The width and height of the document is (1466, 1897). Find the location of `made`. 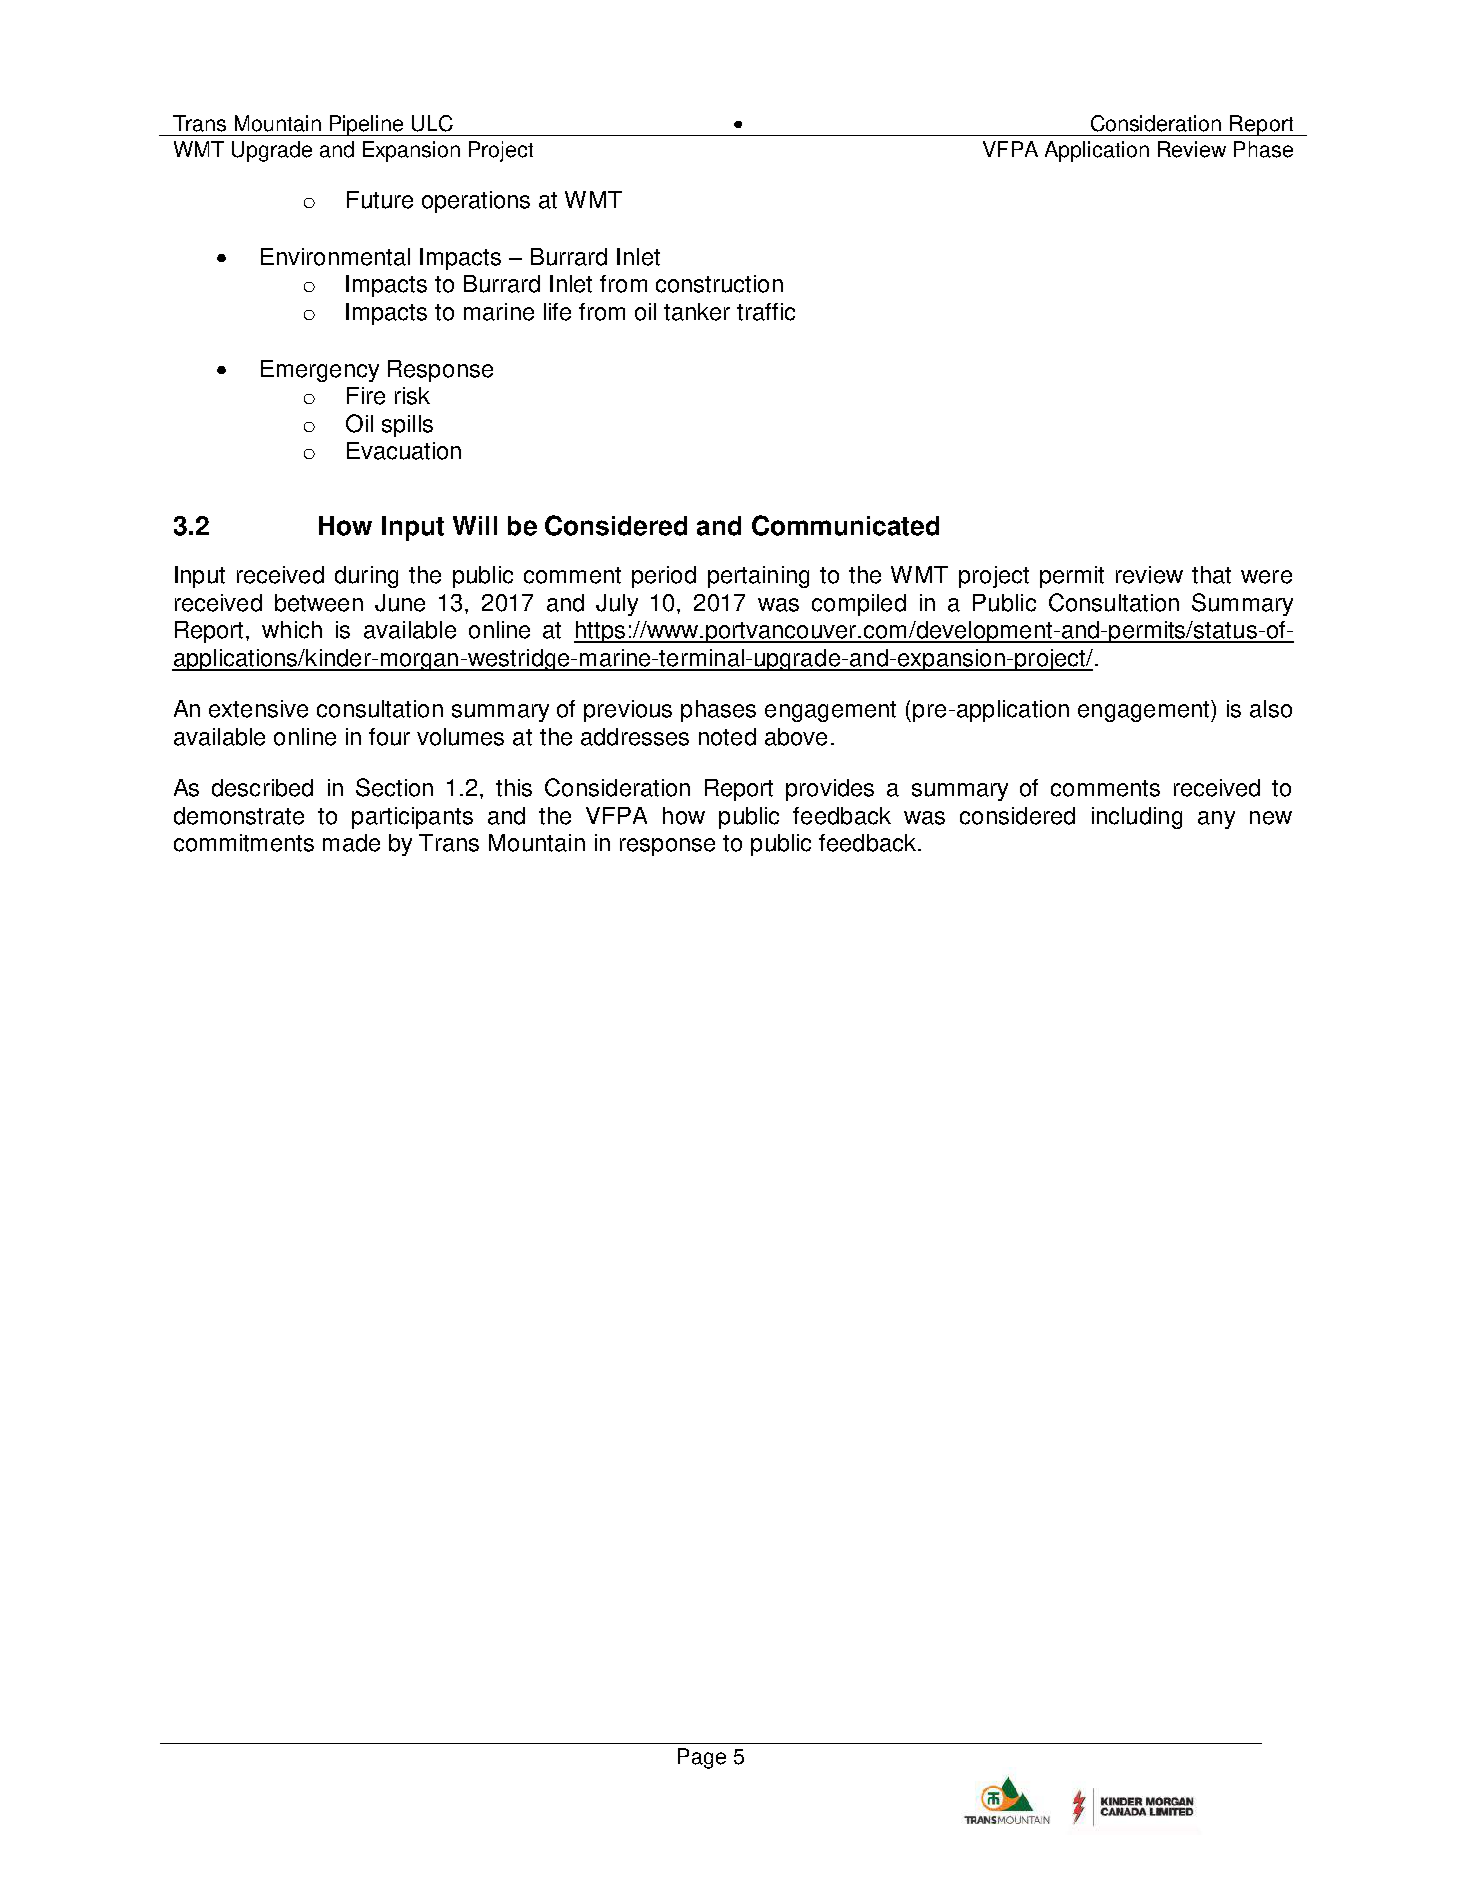

made is located at coordinates (351, 843).
